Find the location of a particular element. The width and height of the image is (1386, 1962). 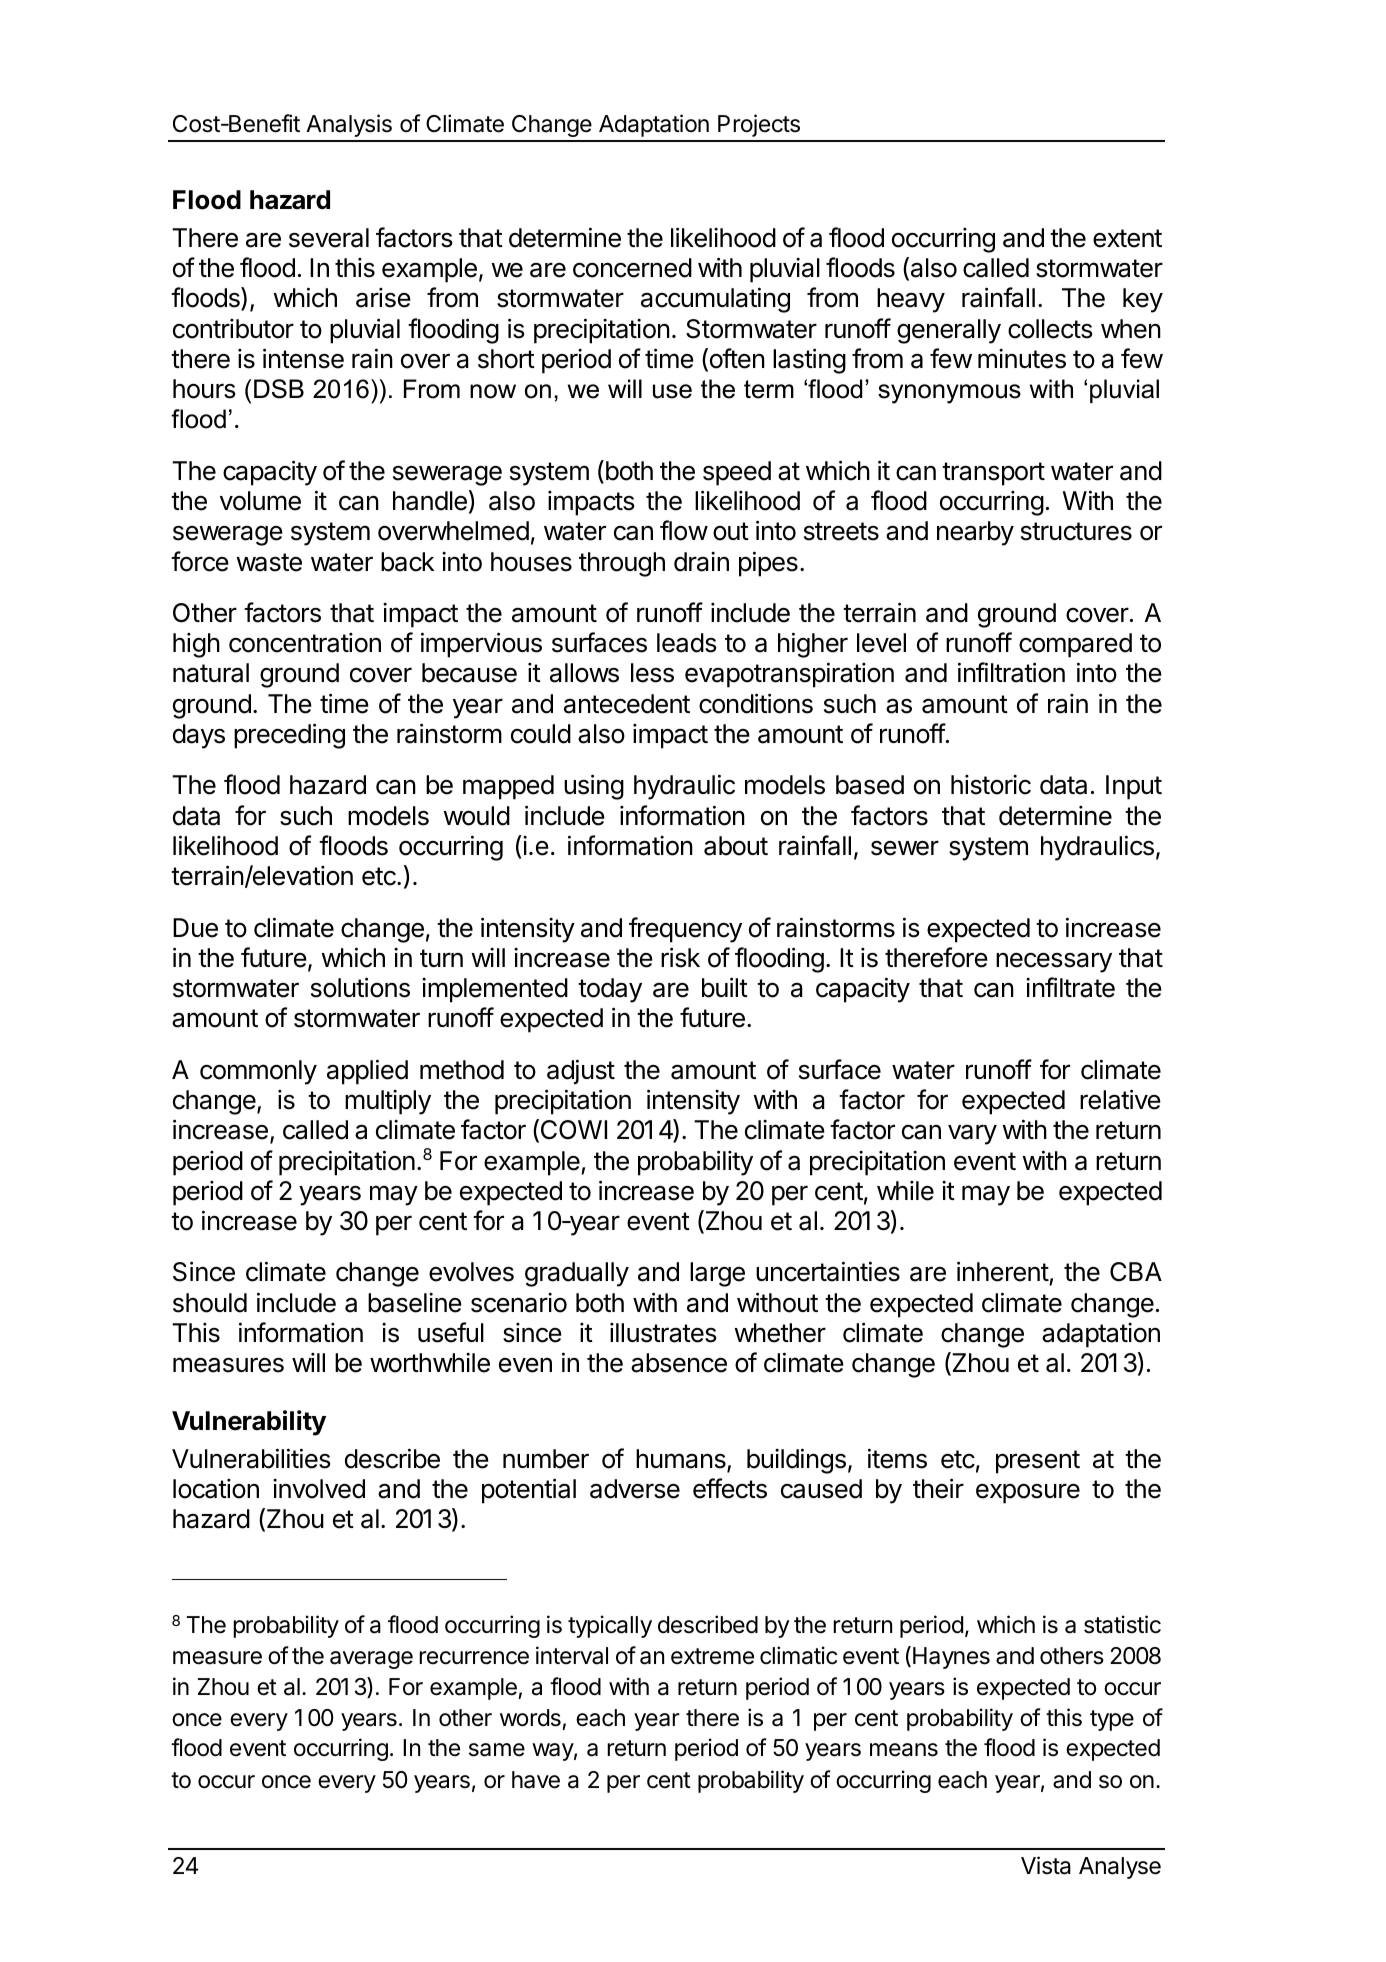

preceding is located at coordinates (289, 736).
